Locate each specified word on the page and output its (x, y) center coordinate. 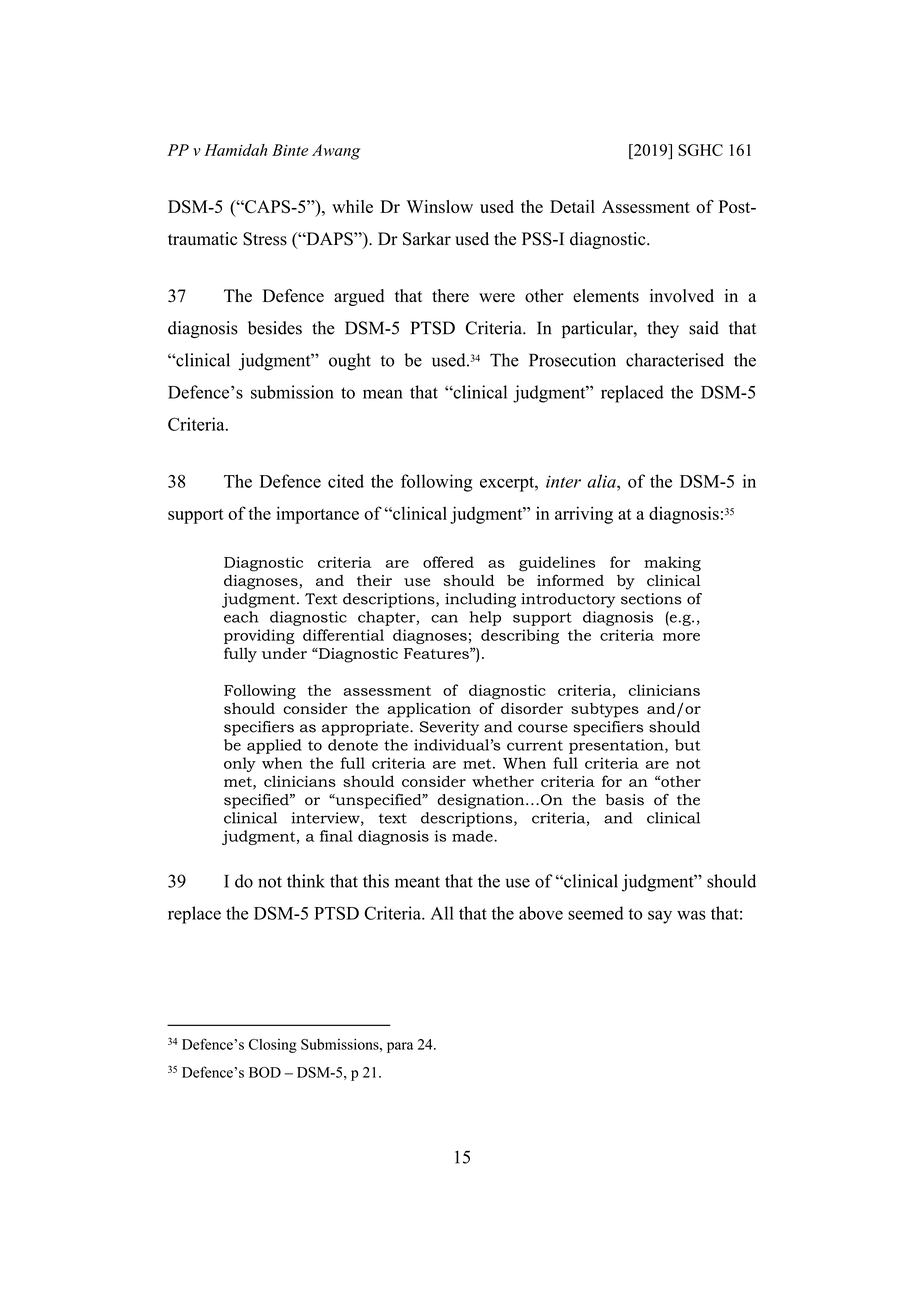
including (480, 600)
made (473, 836)
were (497, 298)
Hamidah (235, 150)
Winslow (439, 206)
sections (651, 599)
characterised (675, 360)
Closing (273, 1046)
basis (624, 800)
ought (350, 362)
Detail (572, 206)
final (336, 836)
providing (259, 636)
